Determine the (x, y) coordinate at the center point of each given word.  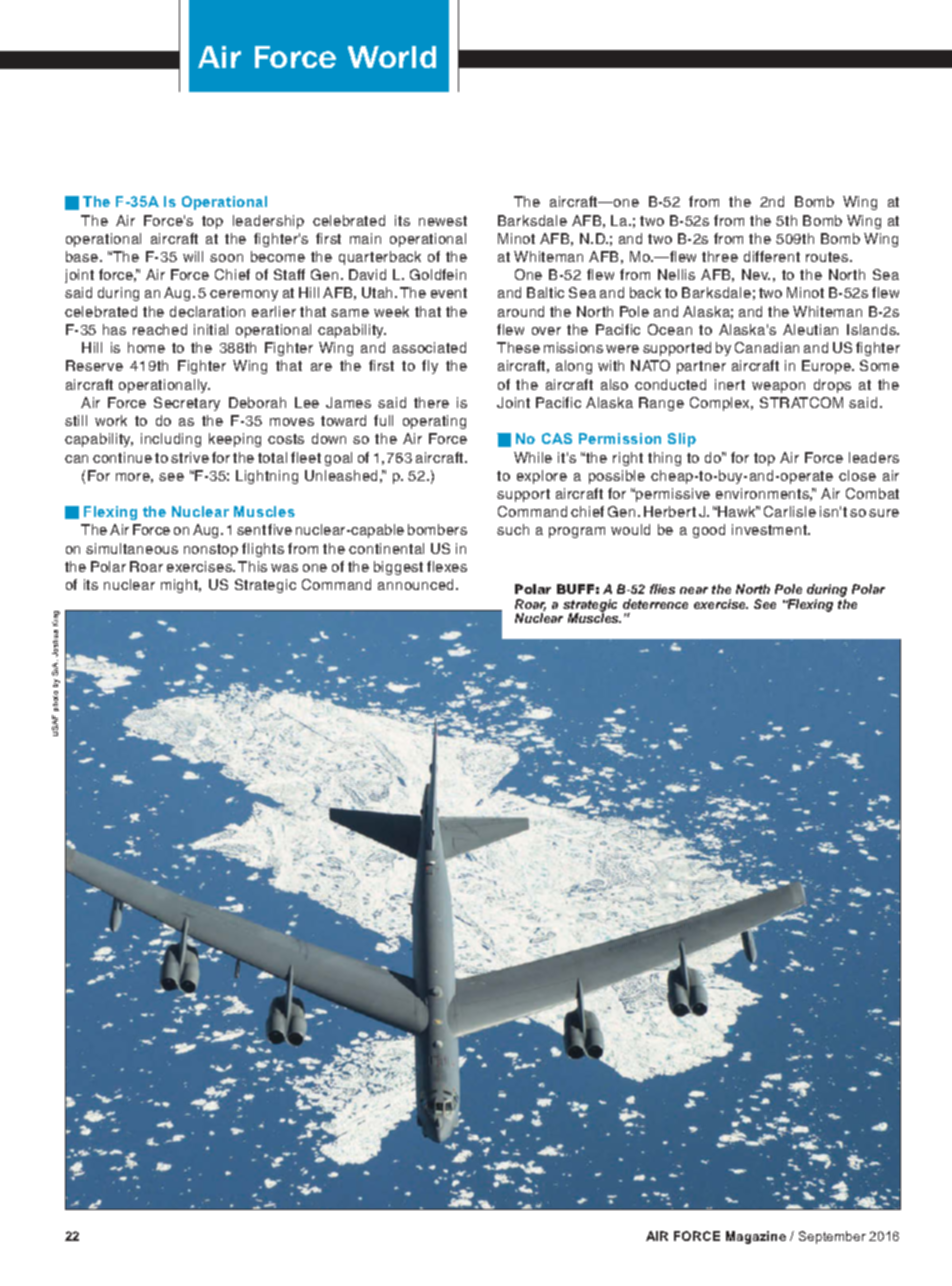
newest (443, 221)
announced (417, 584)
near (694, 590)
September (832, 1237)
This (252, 566)
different (772, 256)
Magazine (756, 1237)
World (392, 57)
